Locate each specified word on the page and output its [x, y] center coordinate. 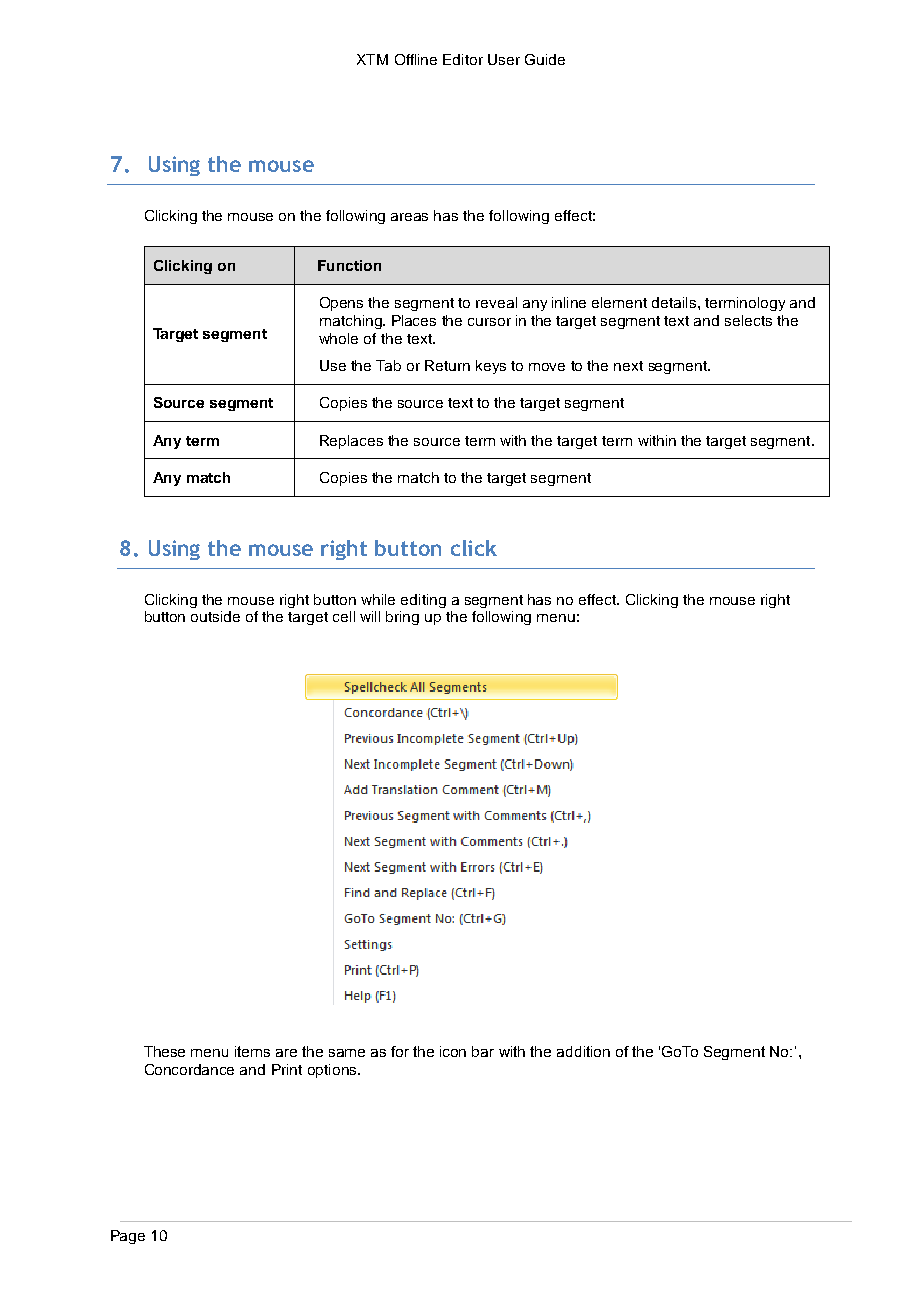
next [628, 366]
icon [453, 1051]
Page [128, 1237]
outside [215, 616]
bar [483, 1051]
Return [447, 365]
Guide [545, 59]
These [164, 1051]
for [400, 1051]
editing [423, 601]
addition [583, 1051]
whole [338, 338]
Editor [463, 59]
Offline [416, 59]
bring [402, 618]
